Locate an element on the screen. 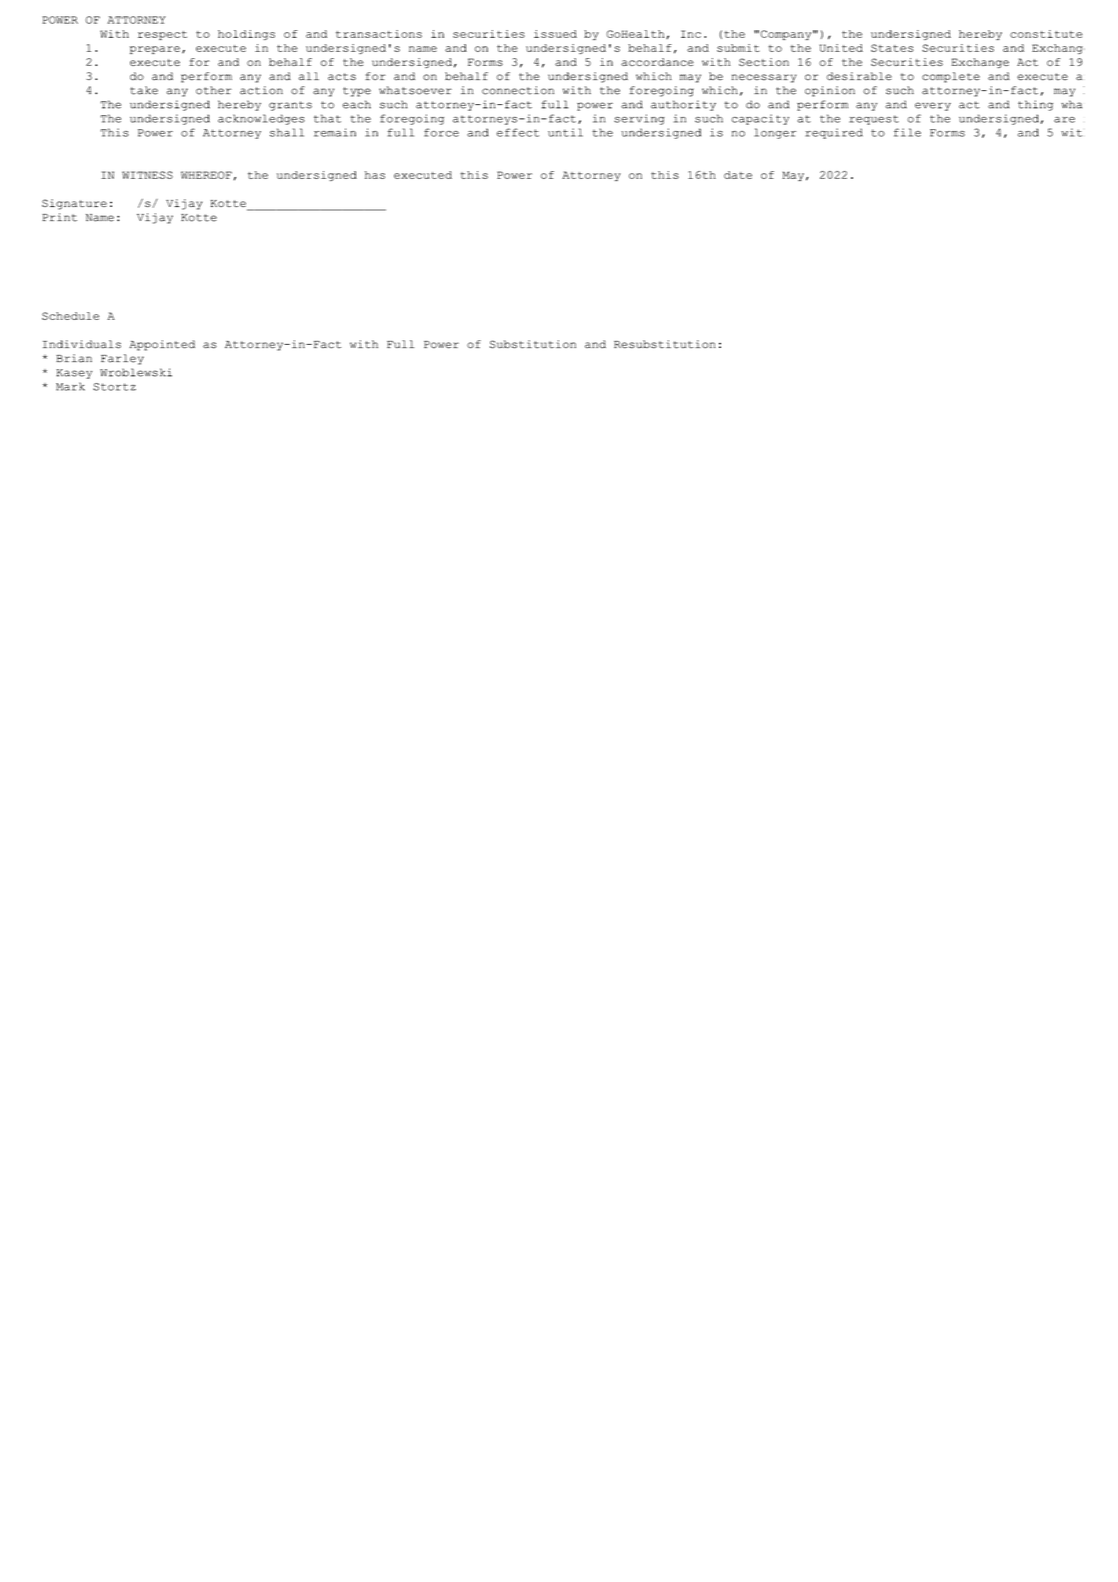 This screenshot has height=1582, width=1118. has is located at coordinates (375, 175).
